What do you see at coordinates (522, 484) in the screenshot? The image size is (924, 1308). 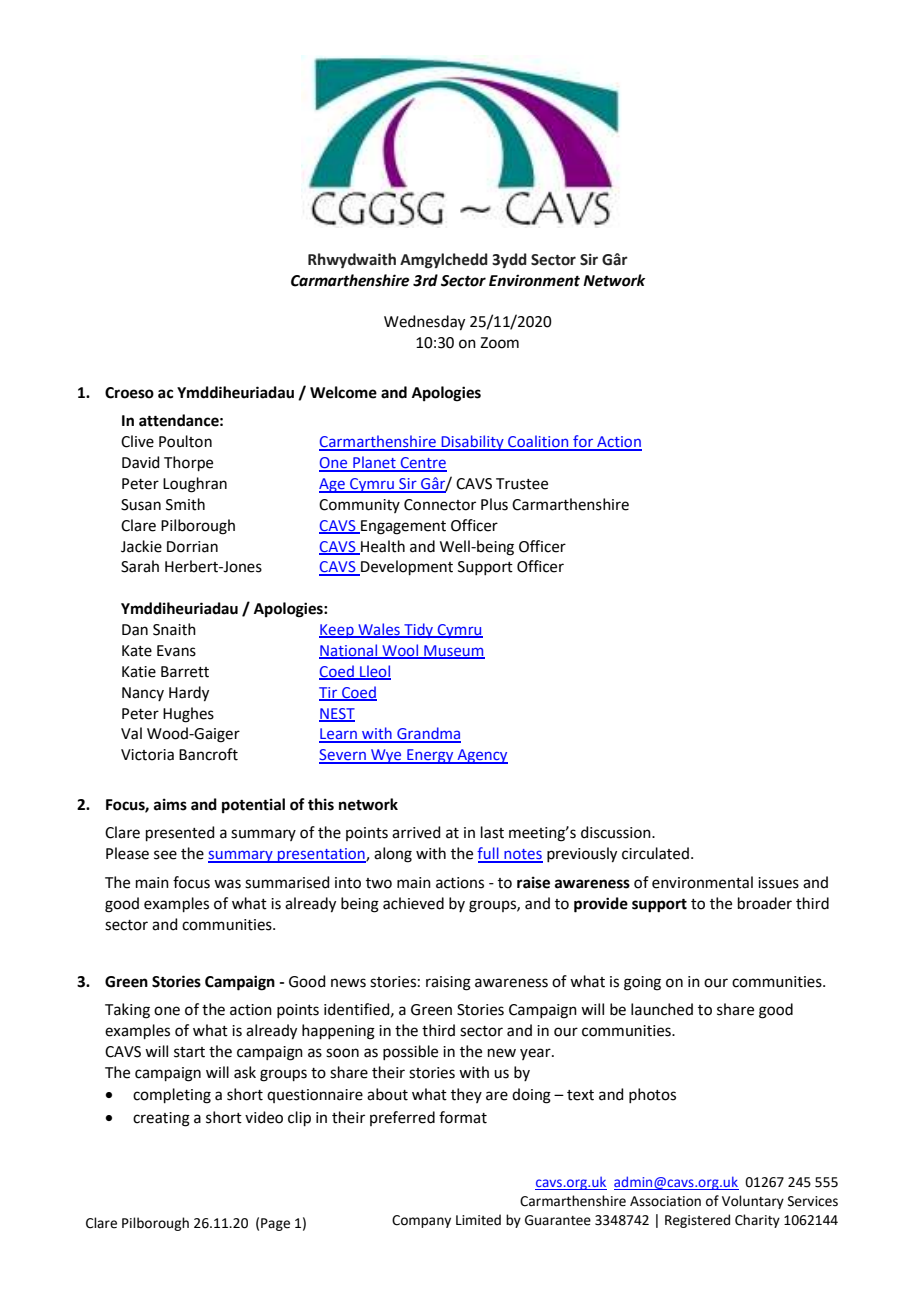 I see `Trustee` at bounding box center [522, 484].
